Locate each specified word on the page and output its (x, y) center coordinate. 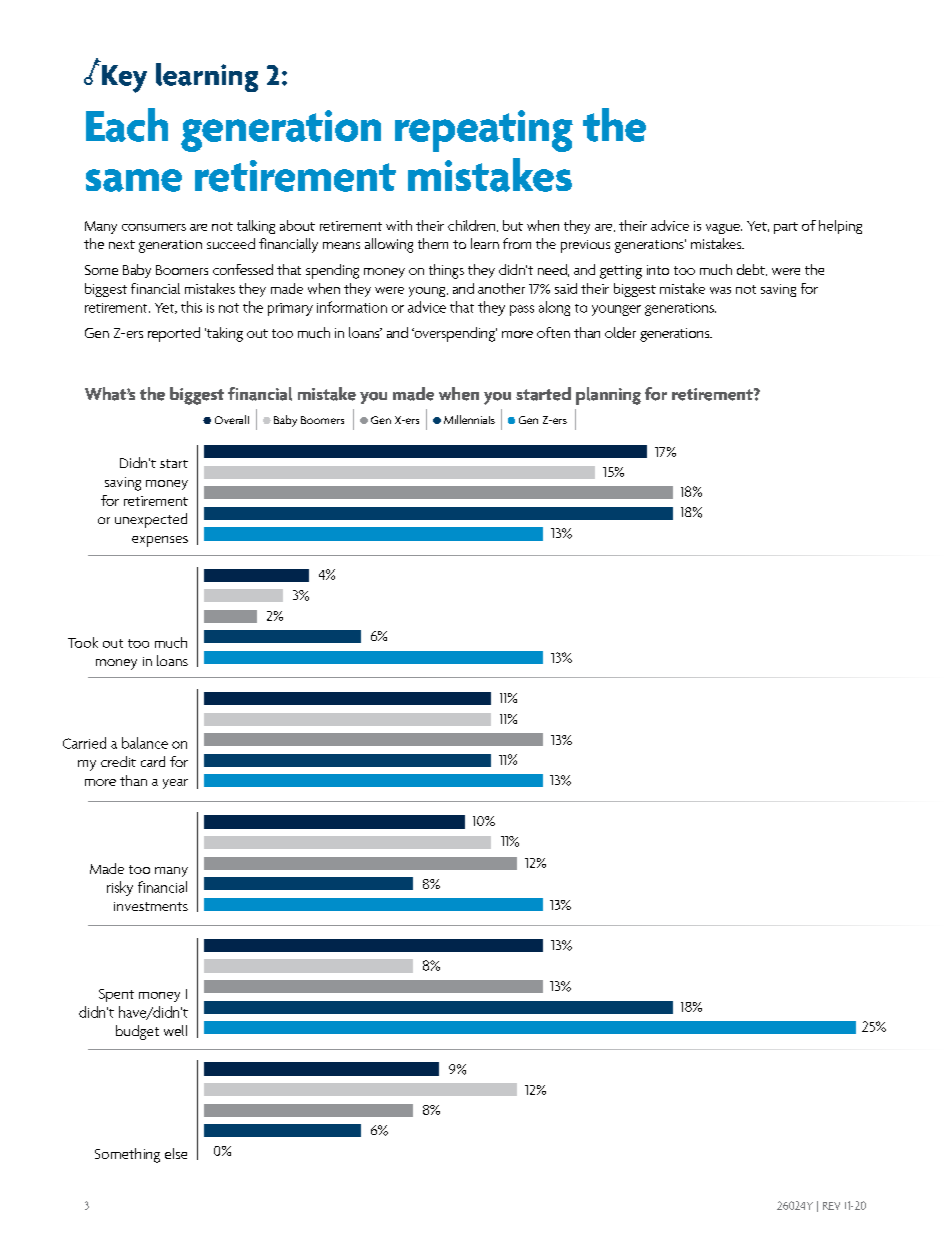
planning (608, 396)
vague (724, 229)
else (176, 1153)
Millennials (469, 419)
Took (83, 642)
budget (137, 1032)
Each (127, 125)
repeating (484, 131)
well (175, 1030)
